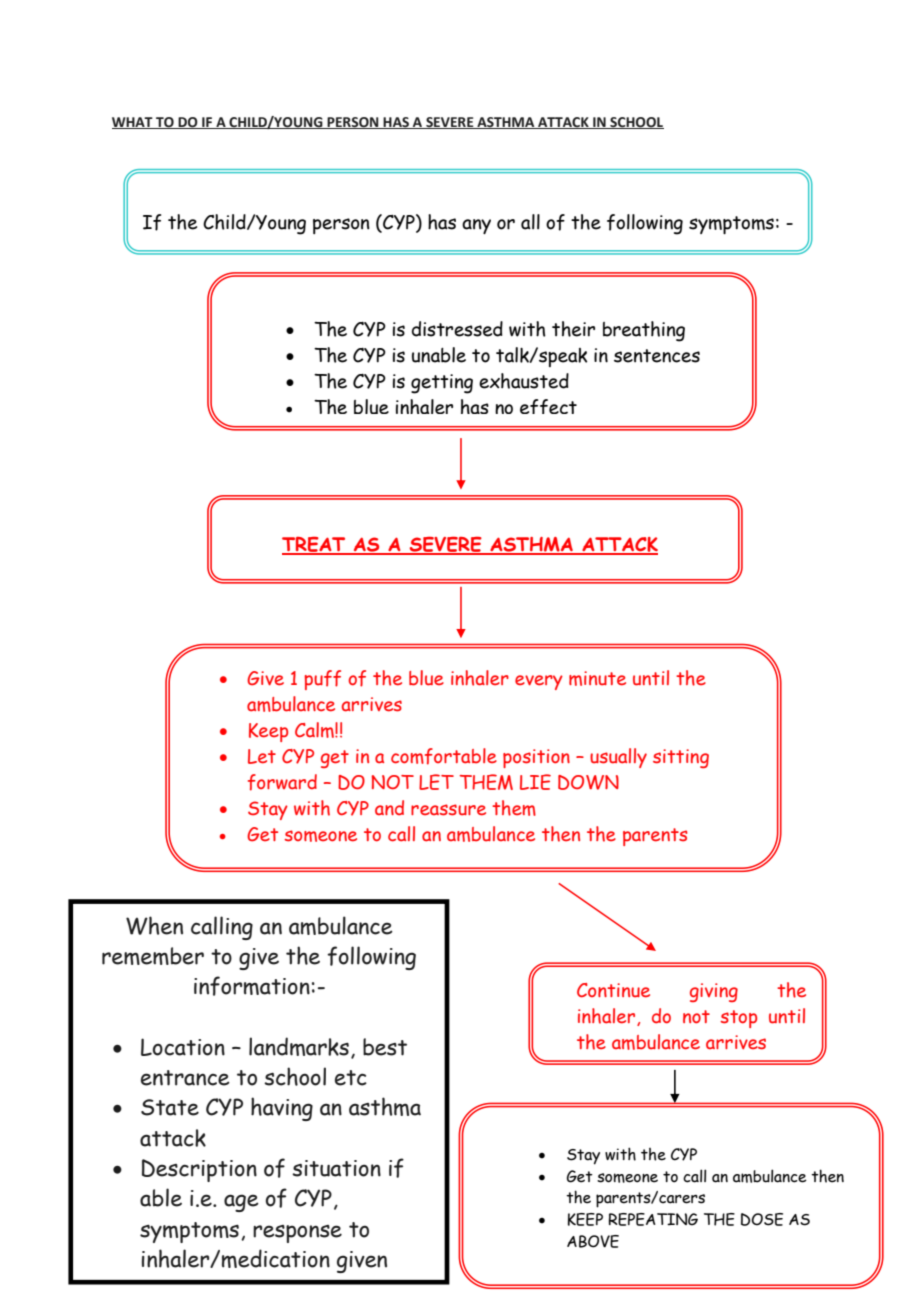 This document has height=1308, width=924. I want to click on TREAT, so click(315, 545).
